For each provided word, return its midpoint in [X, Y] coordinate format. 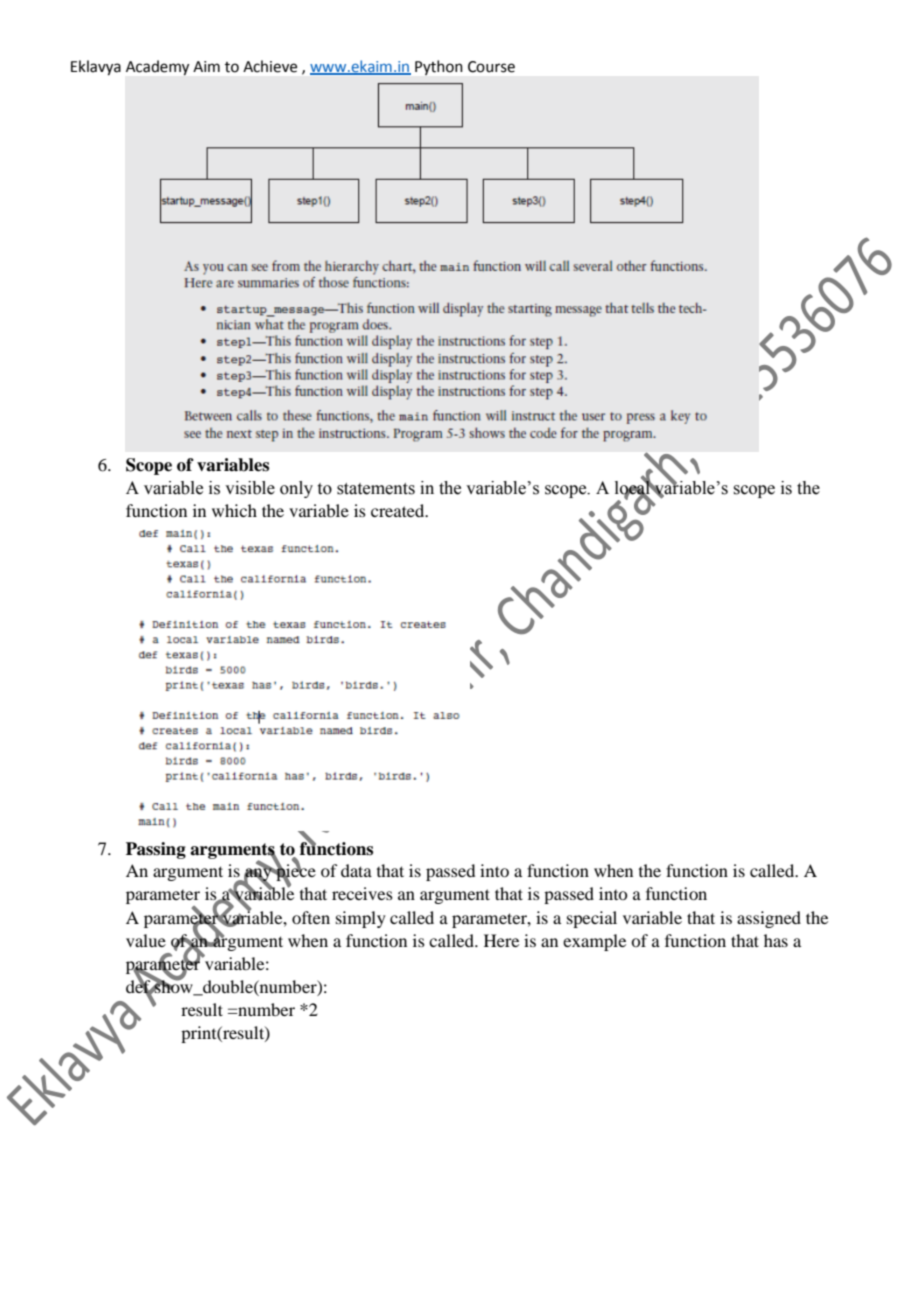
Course [491, 67]
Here [501, 940]
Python [438, 67]
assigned [769, 919]
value [146, 940]
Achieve [270, 66]
